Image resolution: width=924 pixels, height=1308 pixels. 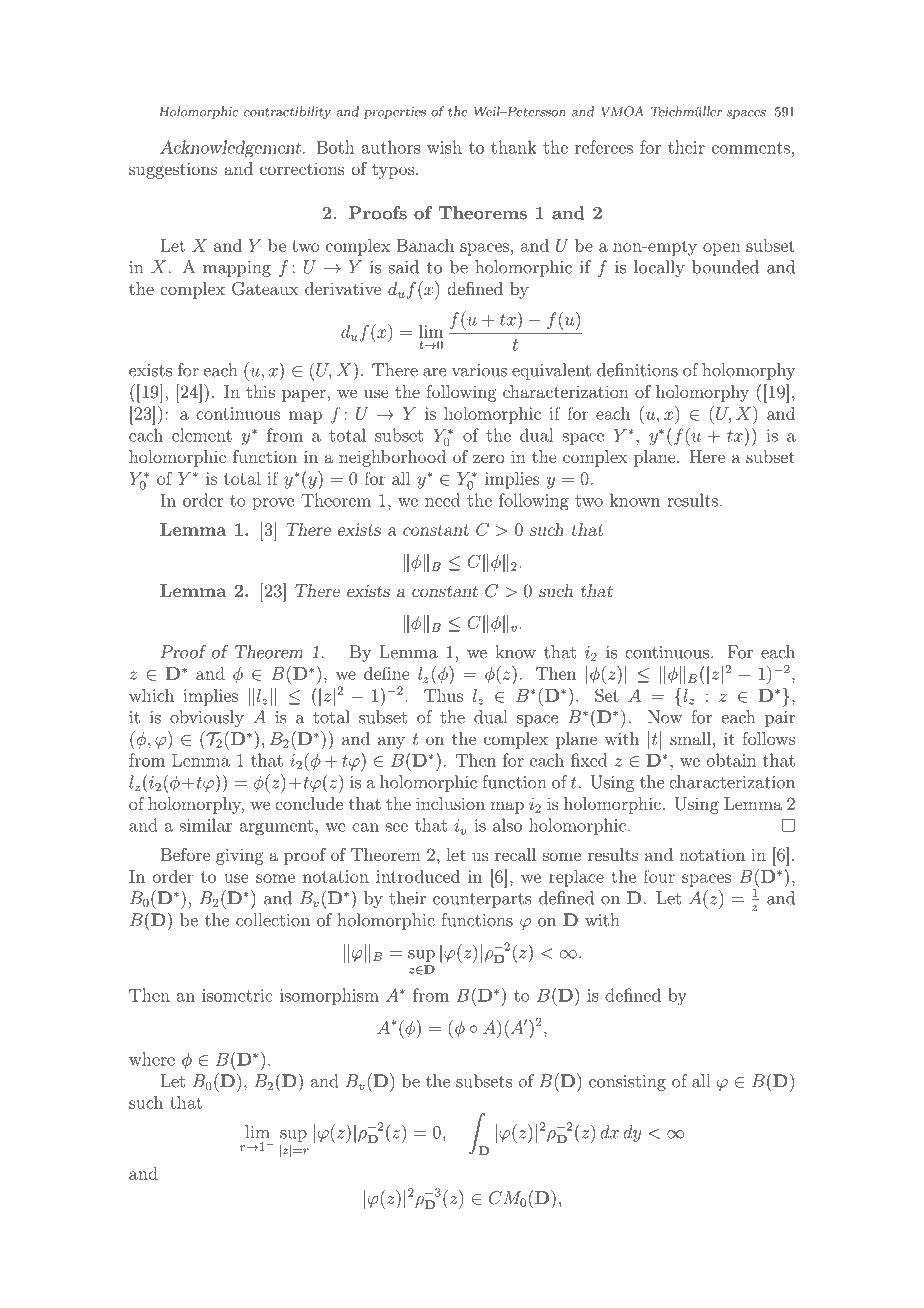 What do you see at coordinates (202, 435) in the page?
I see `element` at bounding box center [202, 435].
